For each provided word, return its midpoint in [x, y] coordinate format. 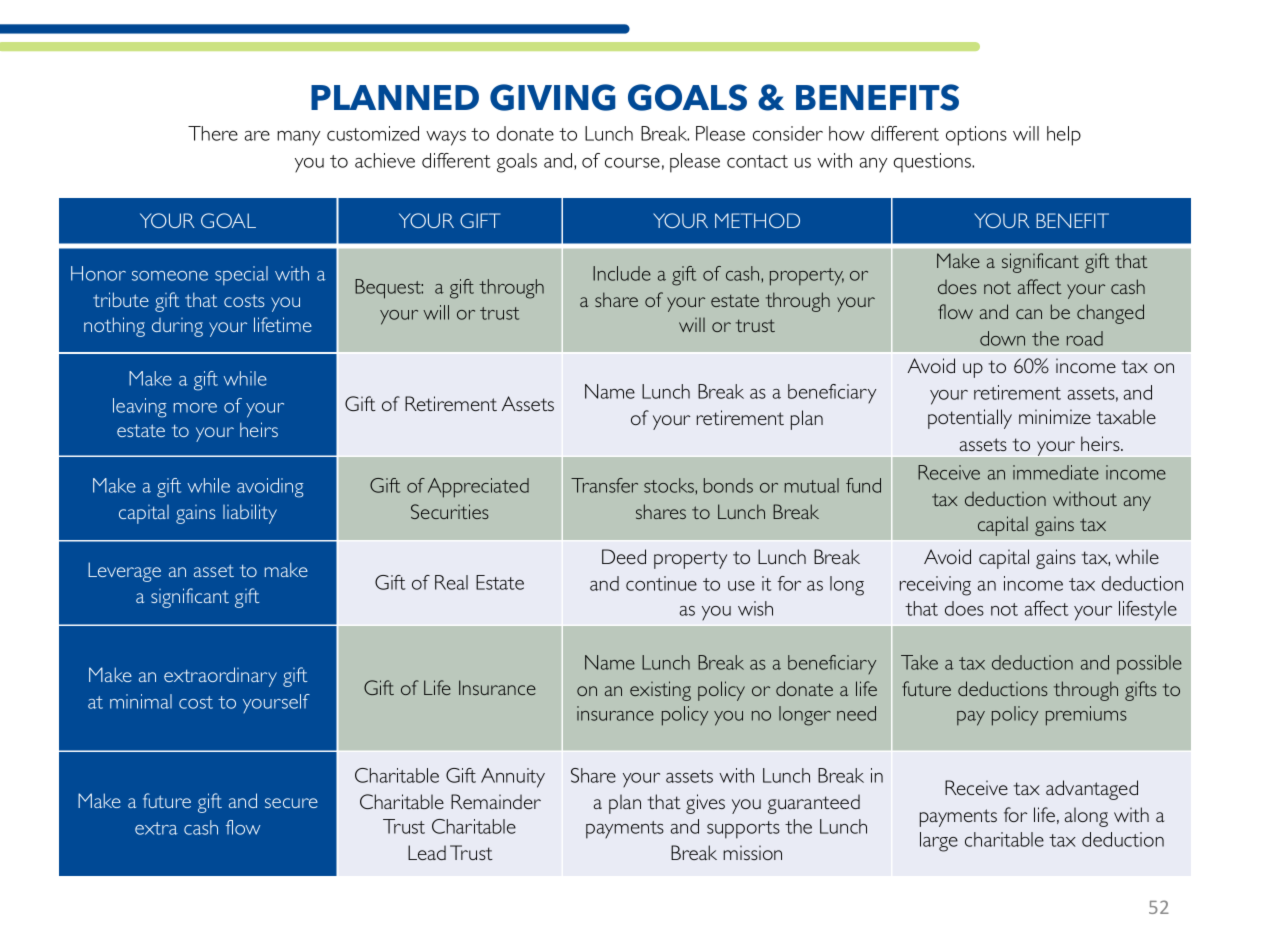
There [213, 133]
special [241, 275]
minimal [141, 701]
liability [250, 514]
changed [1110, 314]
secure [291, 803]
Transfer [604, 485]
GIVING [553, 97]
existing [660, 691]
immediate [1056, 472]
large [939, 842]
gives [705, 804]
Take [919, 662]
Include [622, 273]
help [1064, 136]
